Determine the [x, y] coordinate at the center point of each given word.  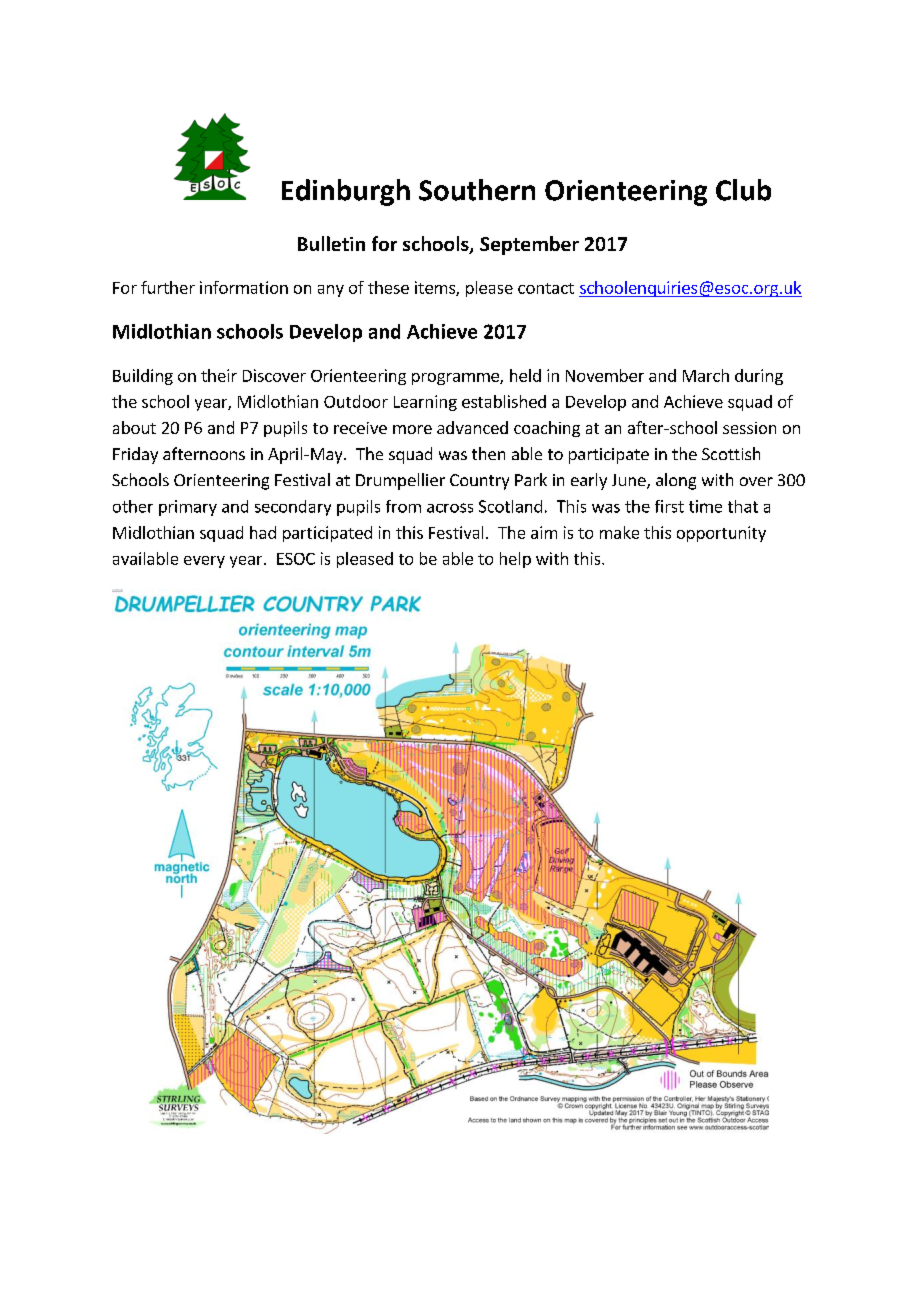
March [706, 375]
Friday [135, 455]
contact [546, 288]
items [436, 288]
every [204, 562]
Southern [477, 190]
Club [743, 190]
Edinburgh [346, 192]
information [244, 287]
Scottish [731, 453]
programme [456, 379]
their [219, 375]
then [488, 453]
